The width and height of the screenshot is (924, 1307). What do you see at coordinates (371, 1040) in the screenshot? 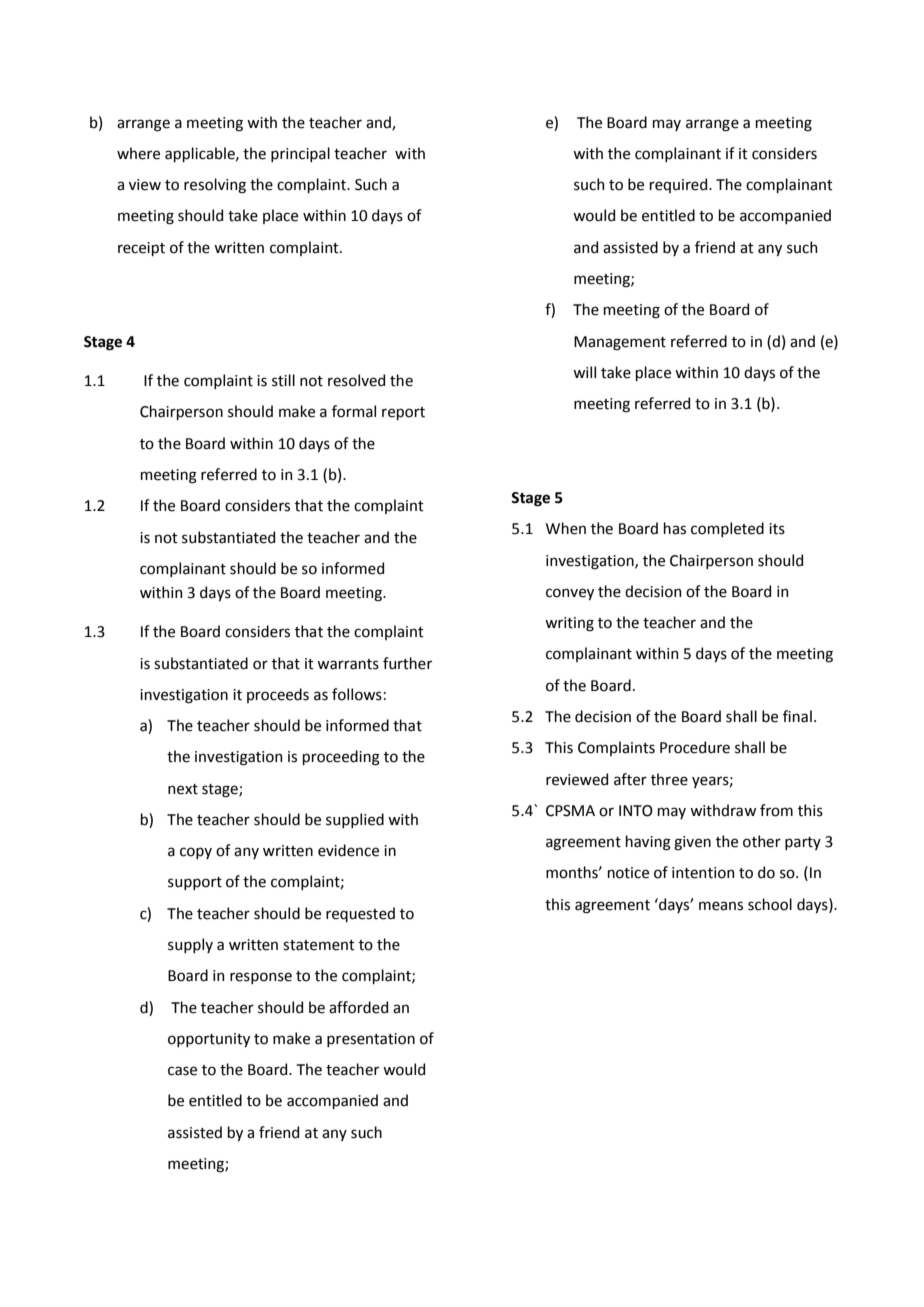
I see `presentation` at bounding box center [371, 1040].
